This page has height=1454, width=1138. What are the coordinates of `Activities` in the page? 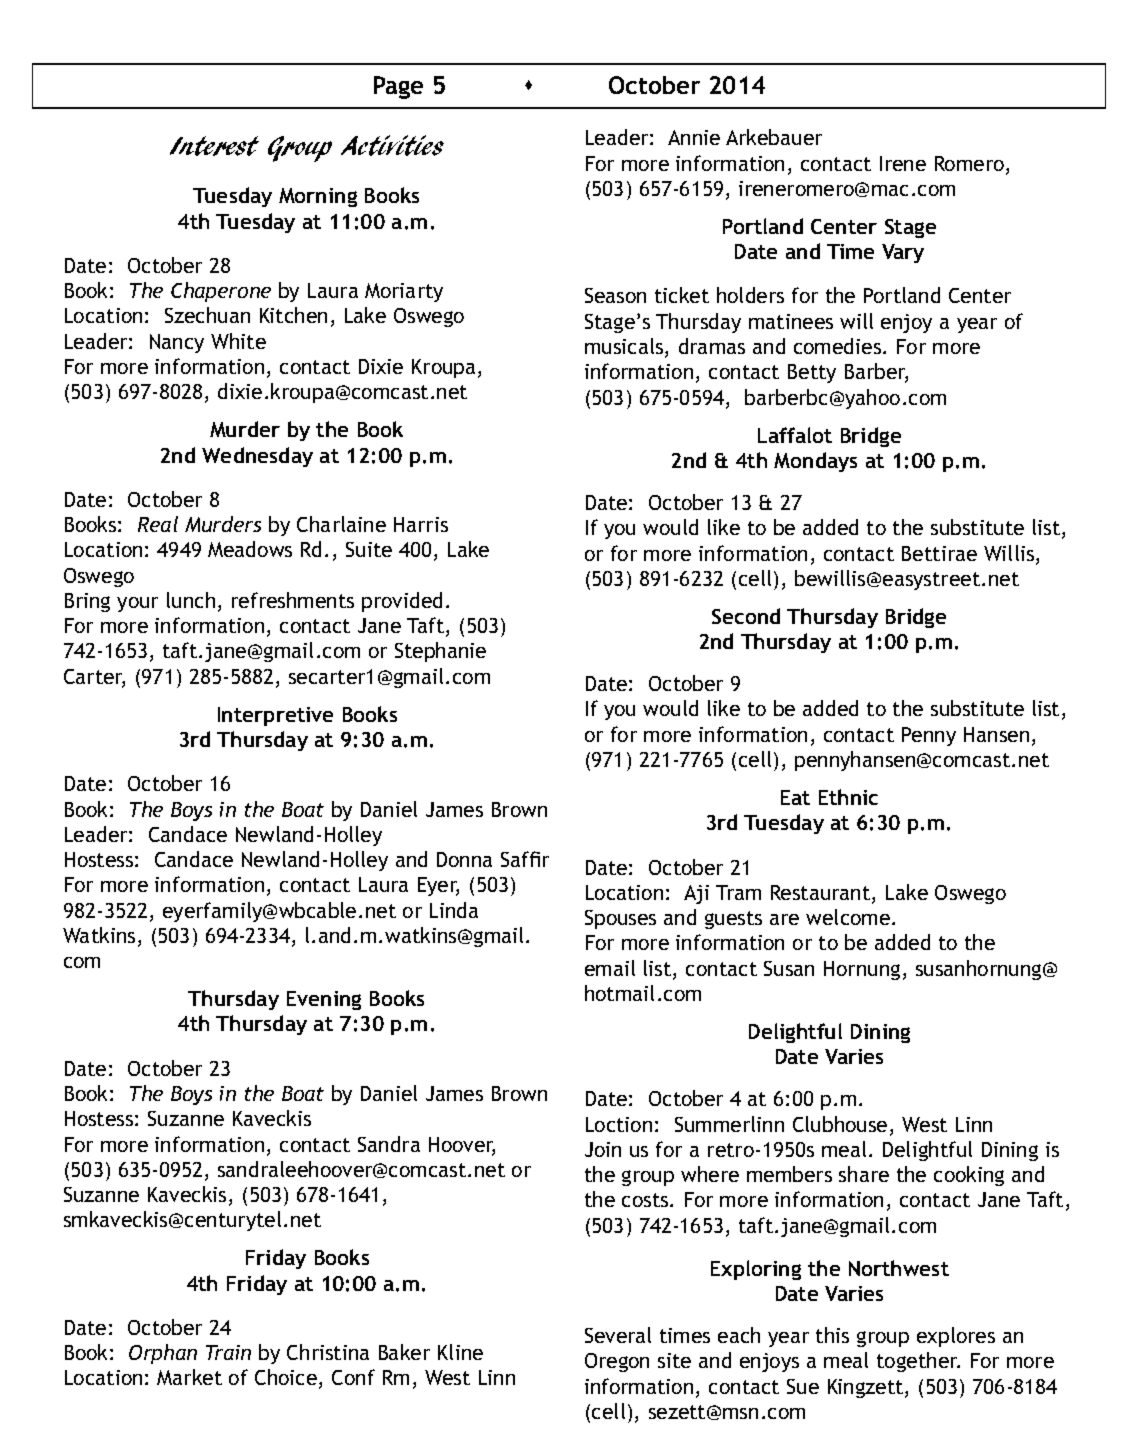 It's located at (392, 145).
